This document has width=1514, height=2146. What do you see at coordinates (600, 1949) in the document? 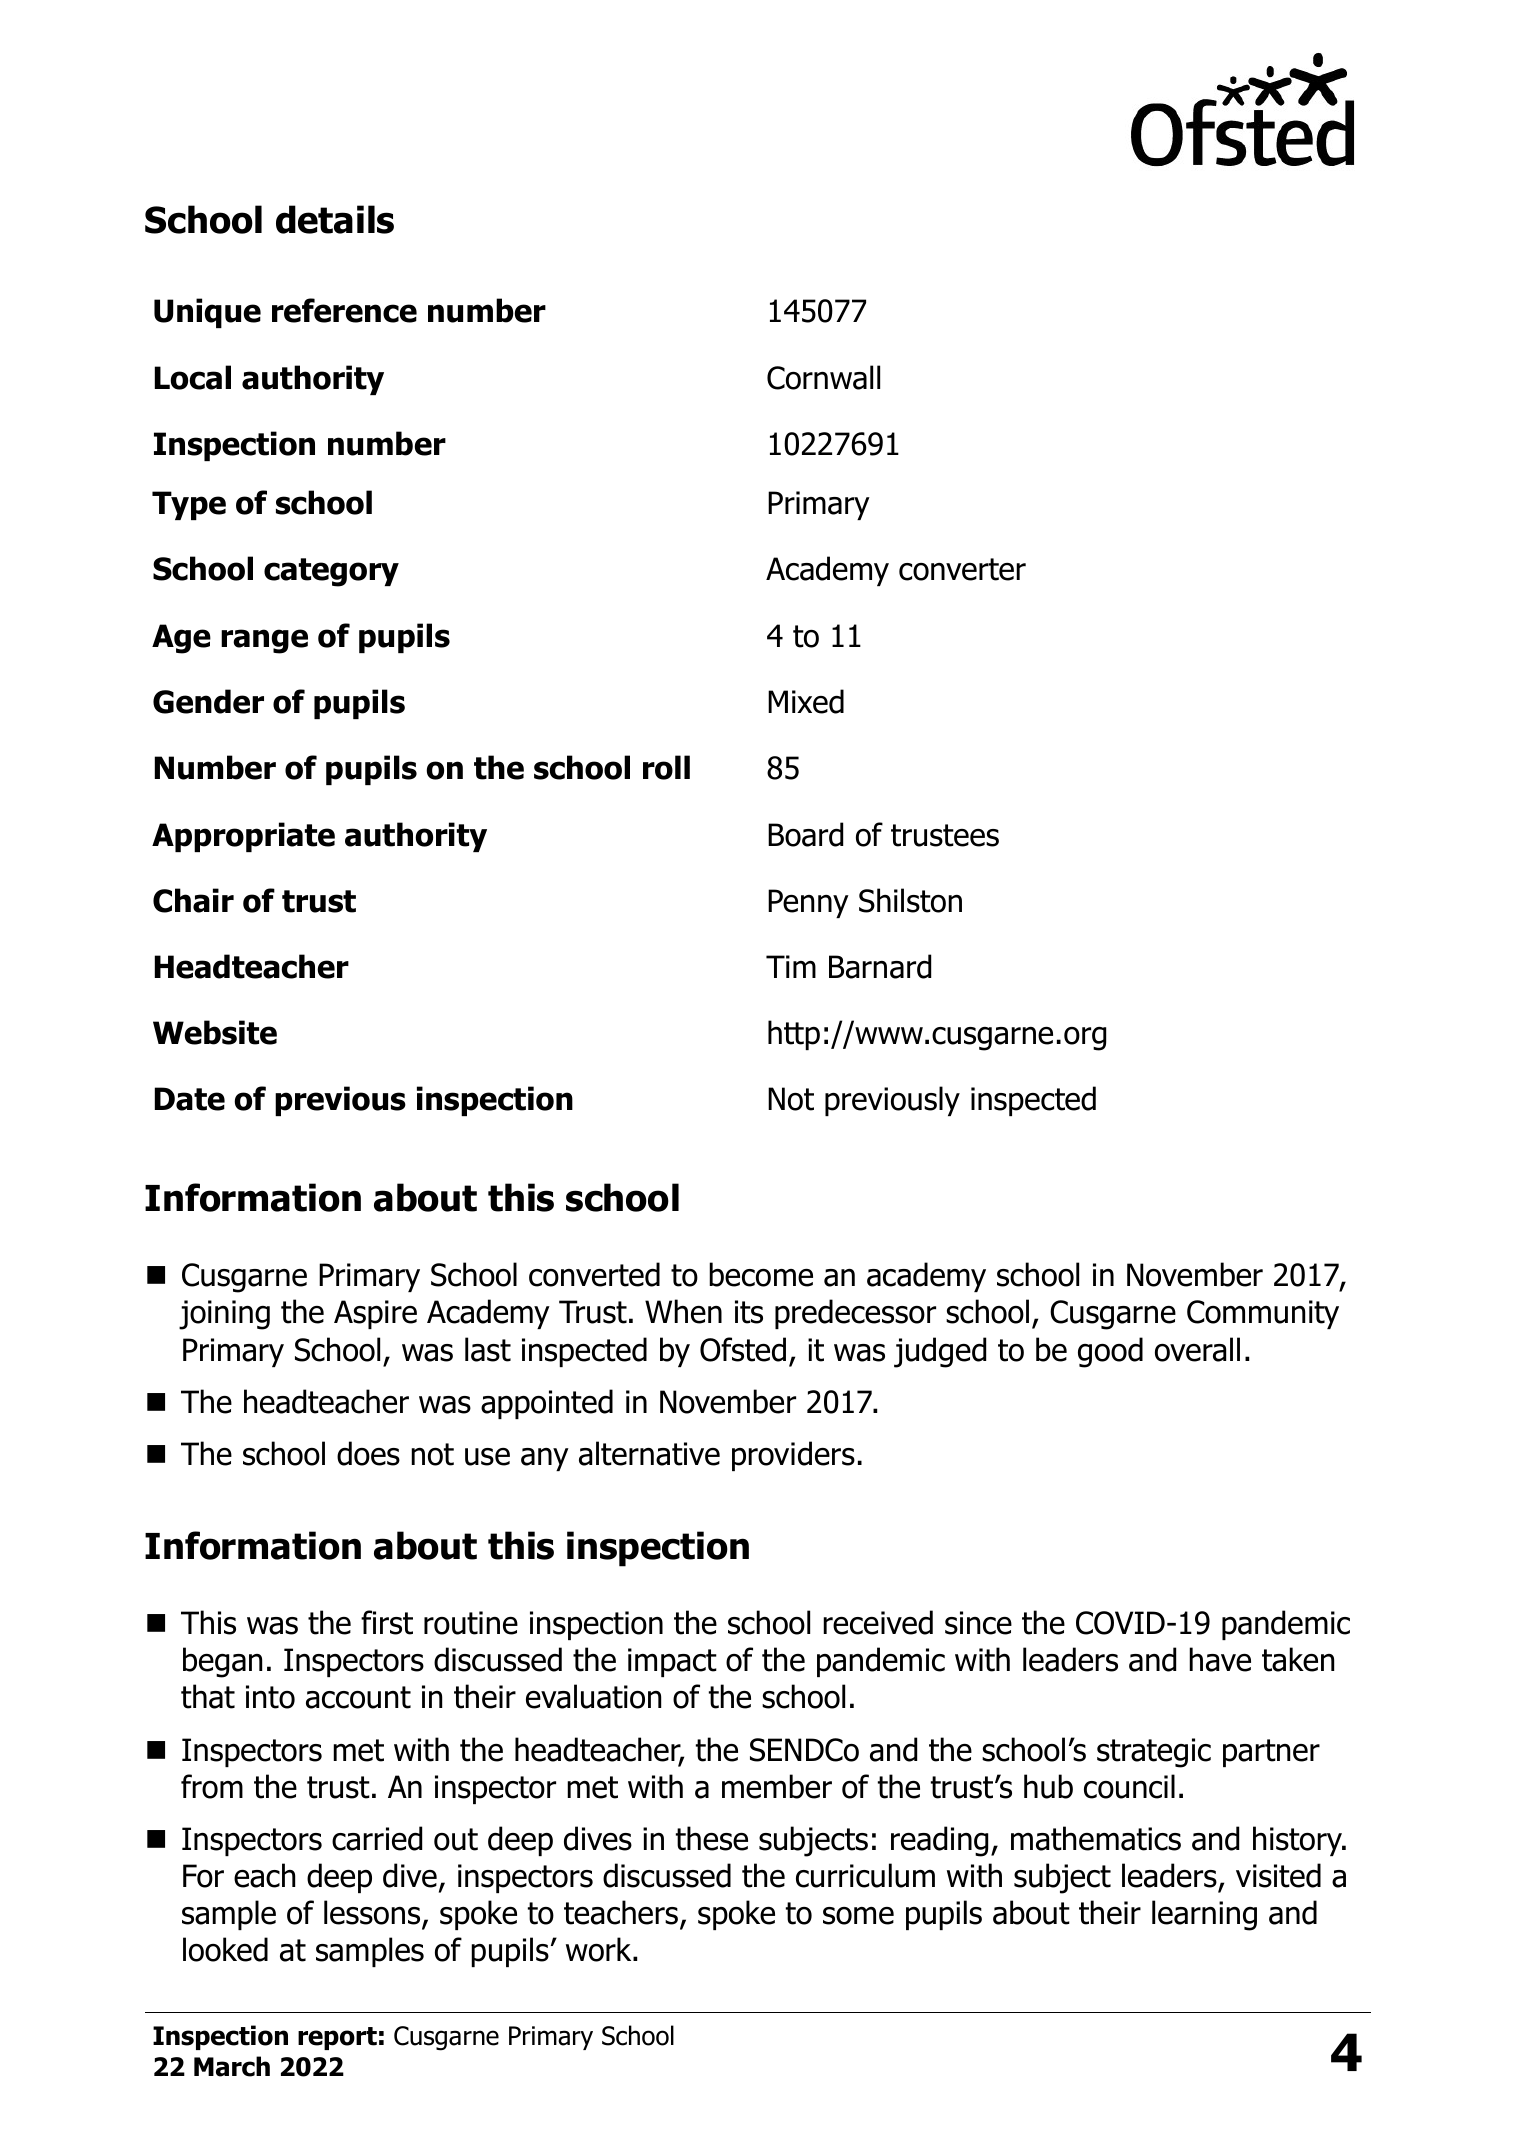
I see `work` at bounding box center [600, 1949].
